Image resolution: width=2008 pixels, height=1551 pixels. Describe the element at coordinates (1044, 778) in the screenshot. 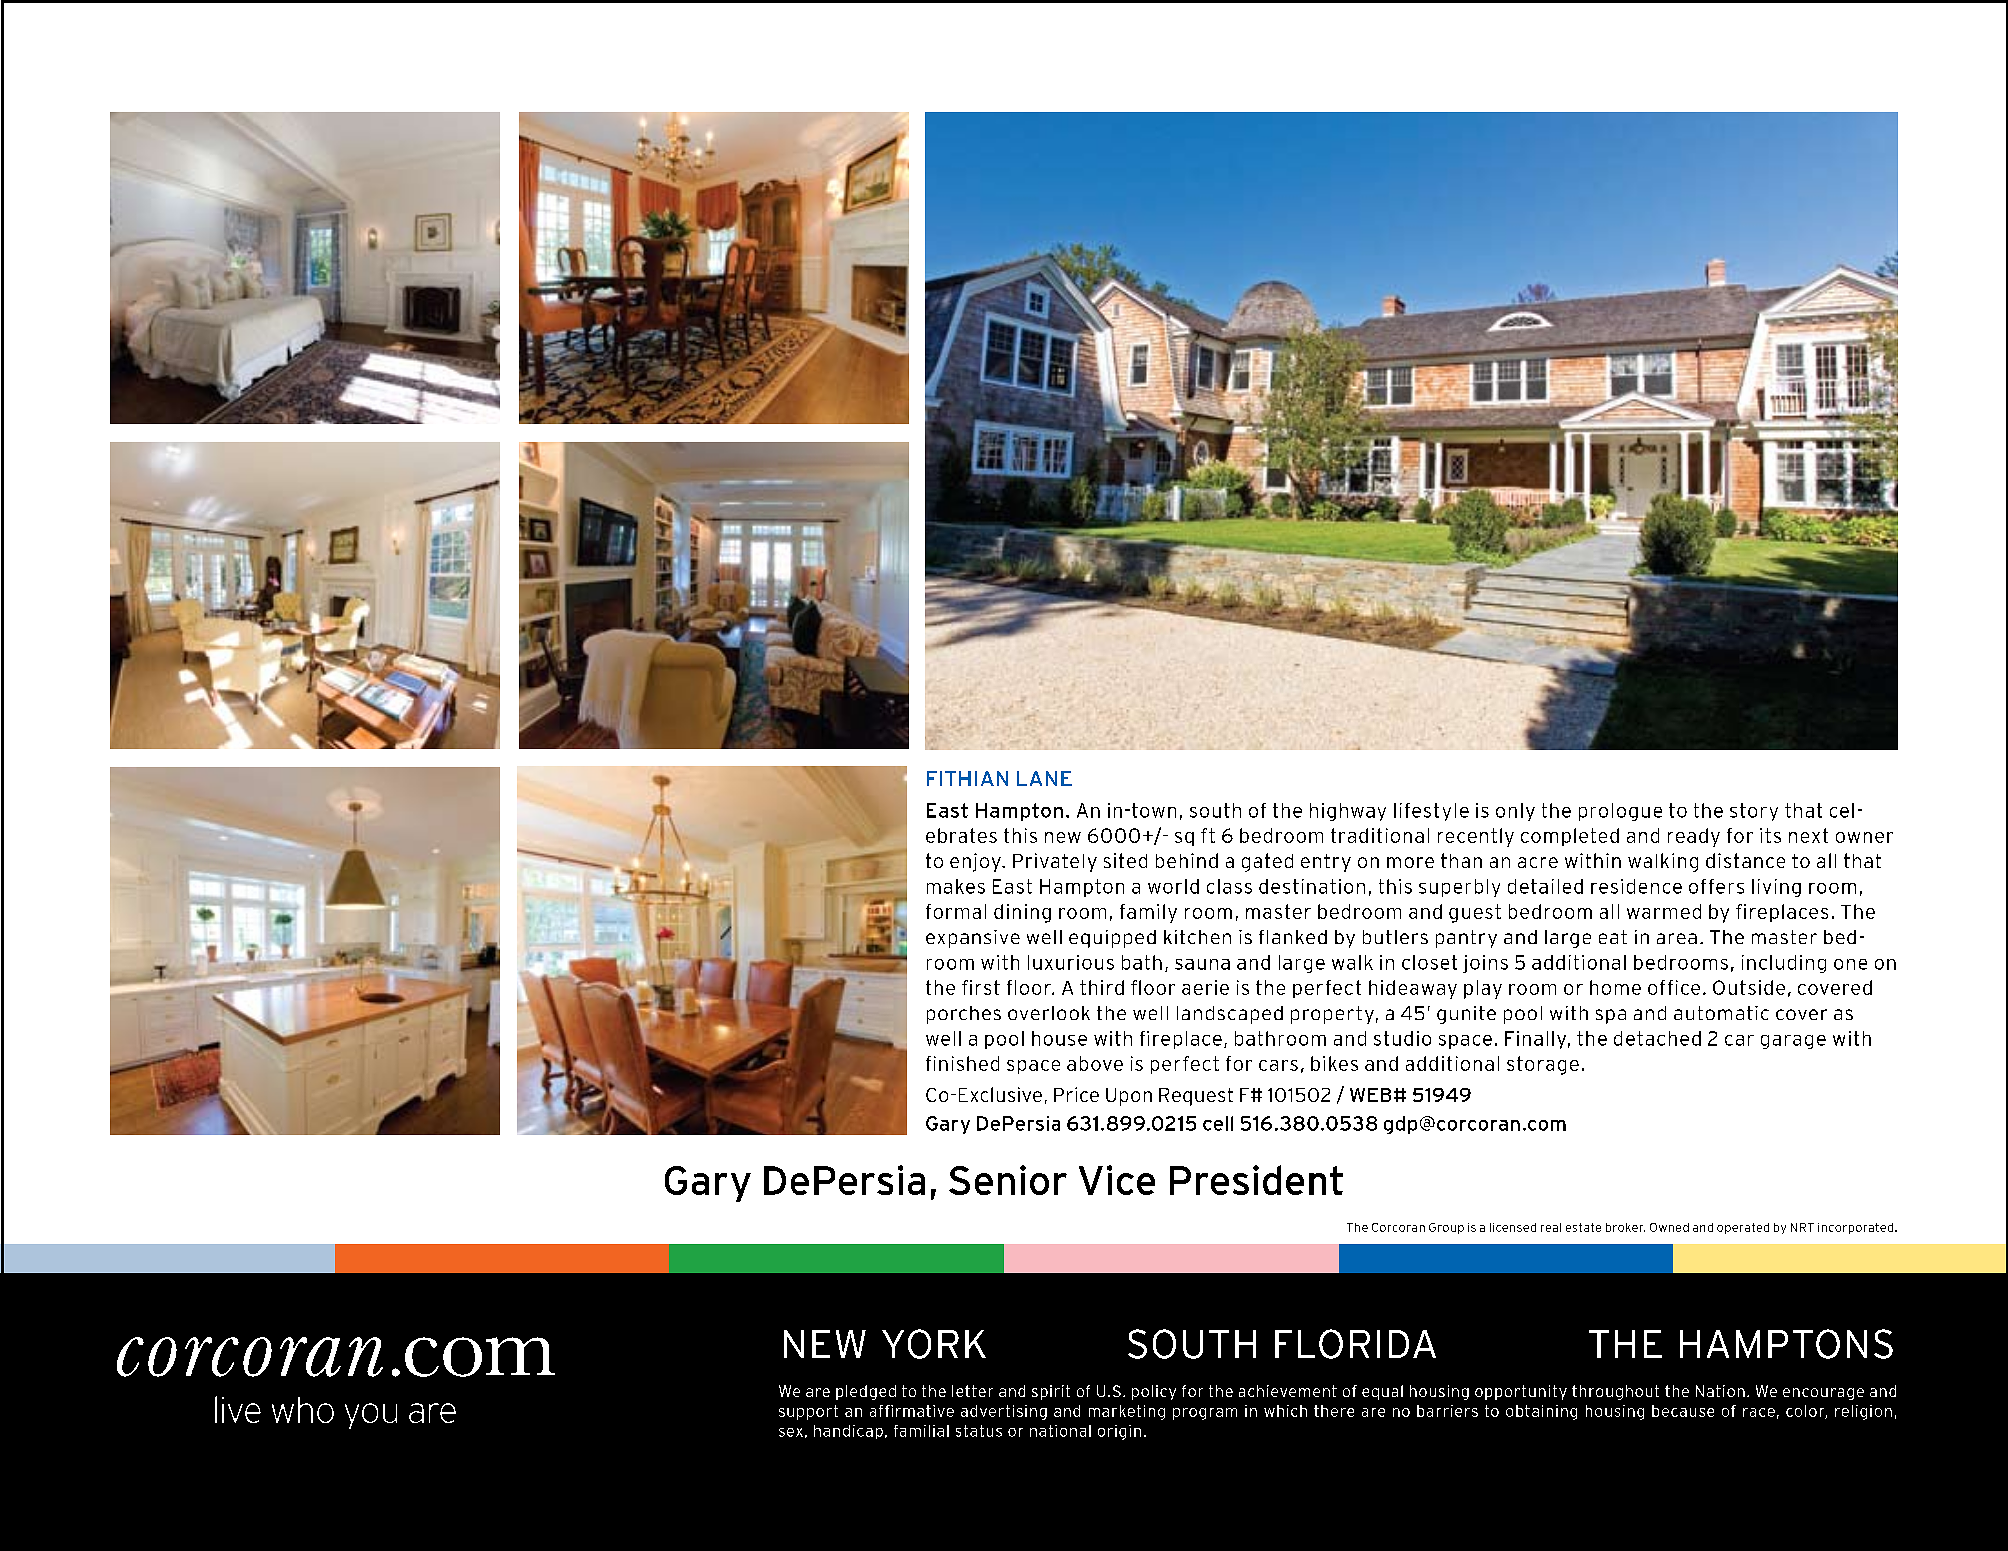

I see `Lane` at that location.
